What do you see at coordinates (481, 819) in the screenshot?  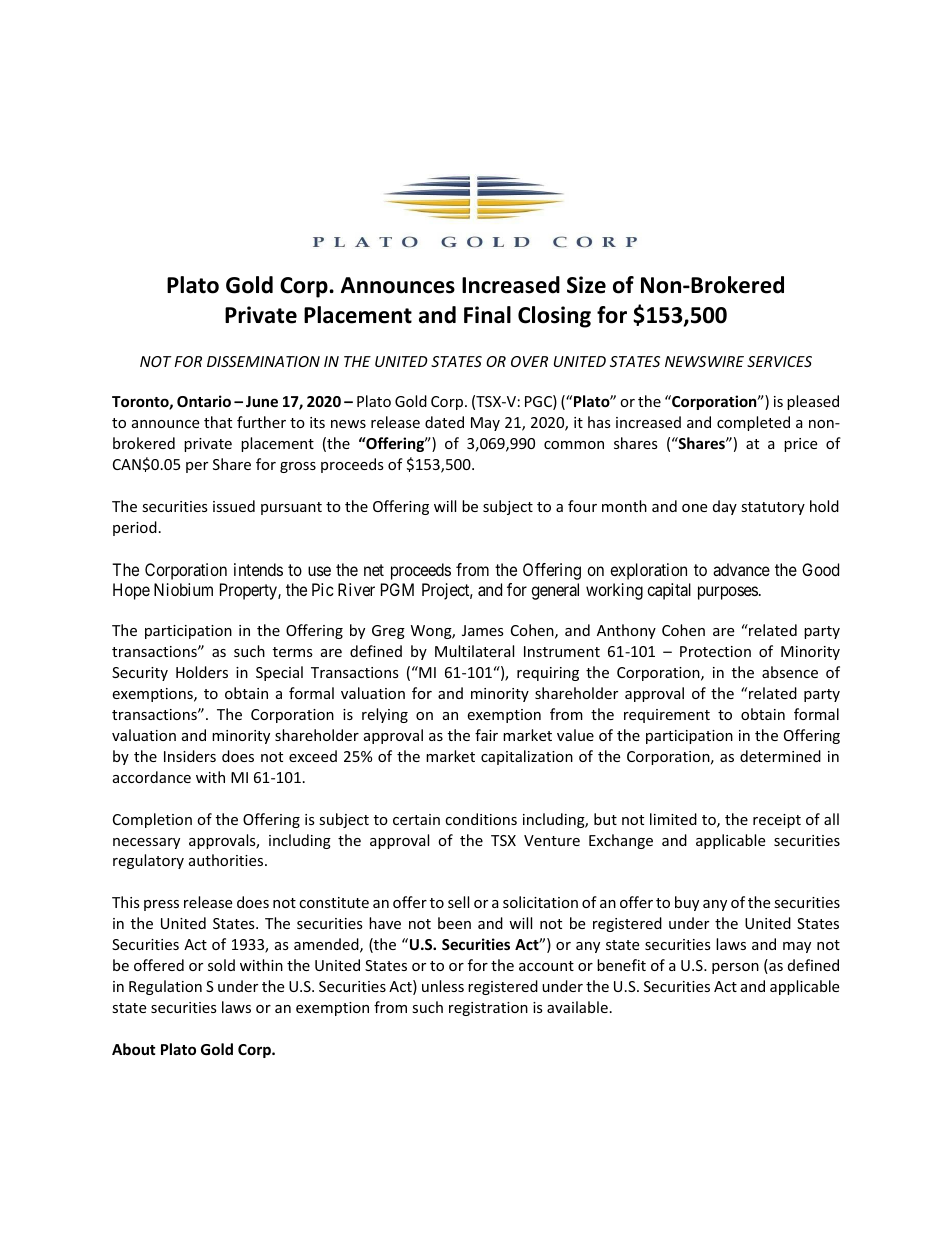 I see `conditions` at bounding box center [481, 819].
